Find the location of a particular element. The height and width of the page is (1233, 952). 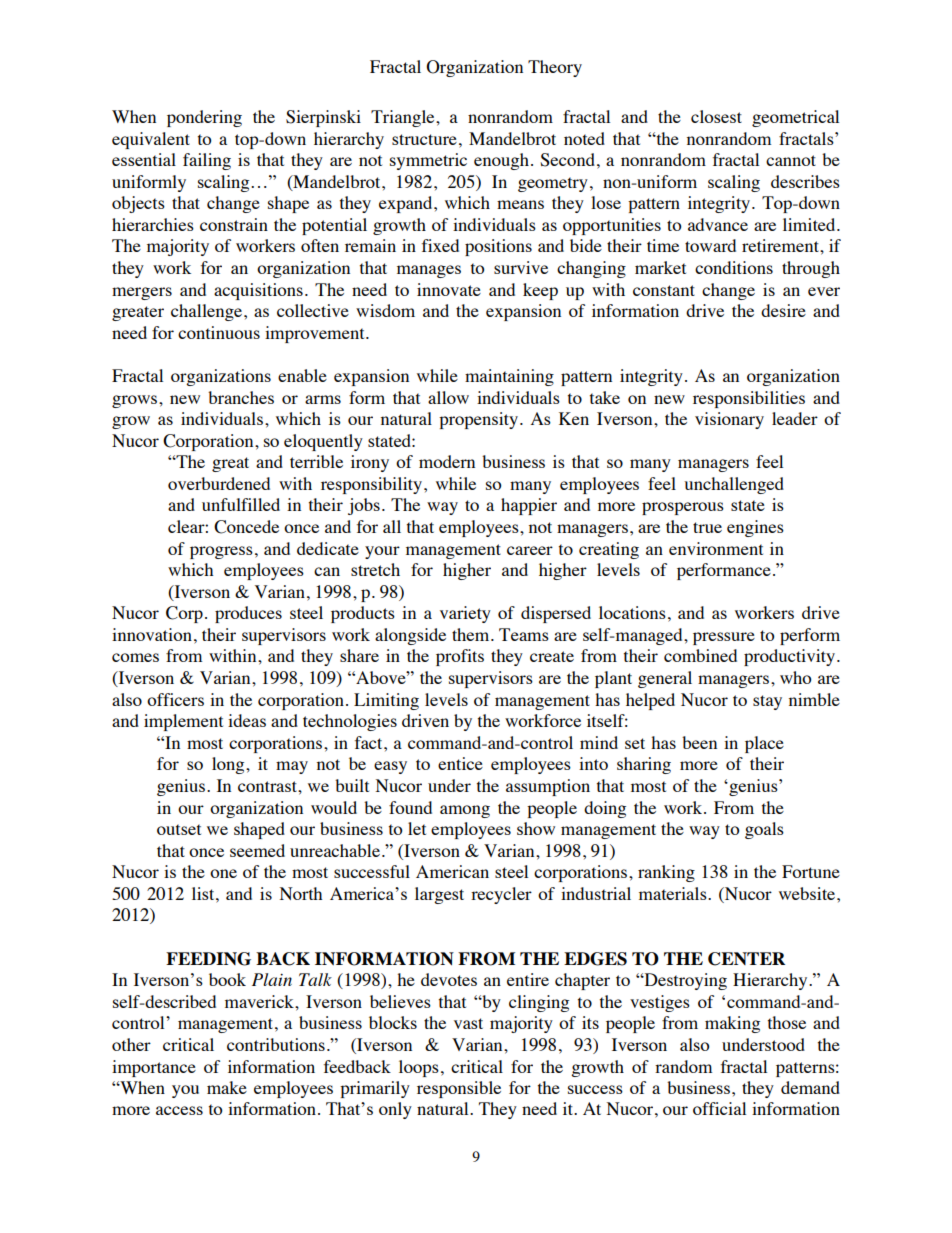

innovate is located at coordinates (449, 289).
